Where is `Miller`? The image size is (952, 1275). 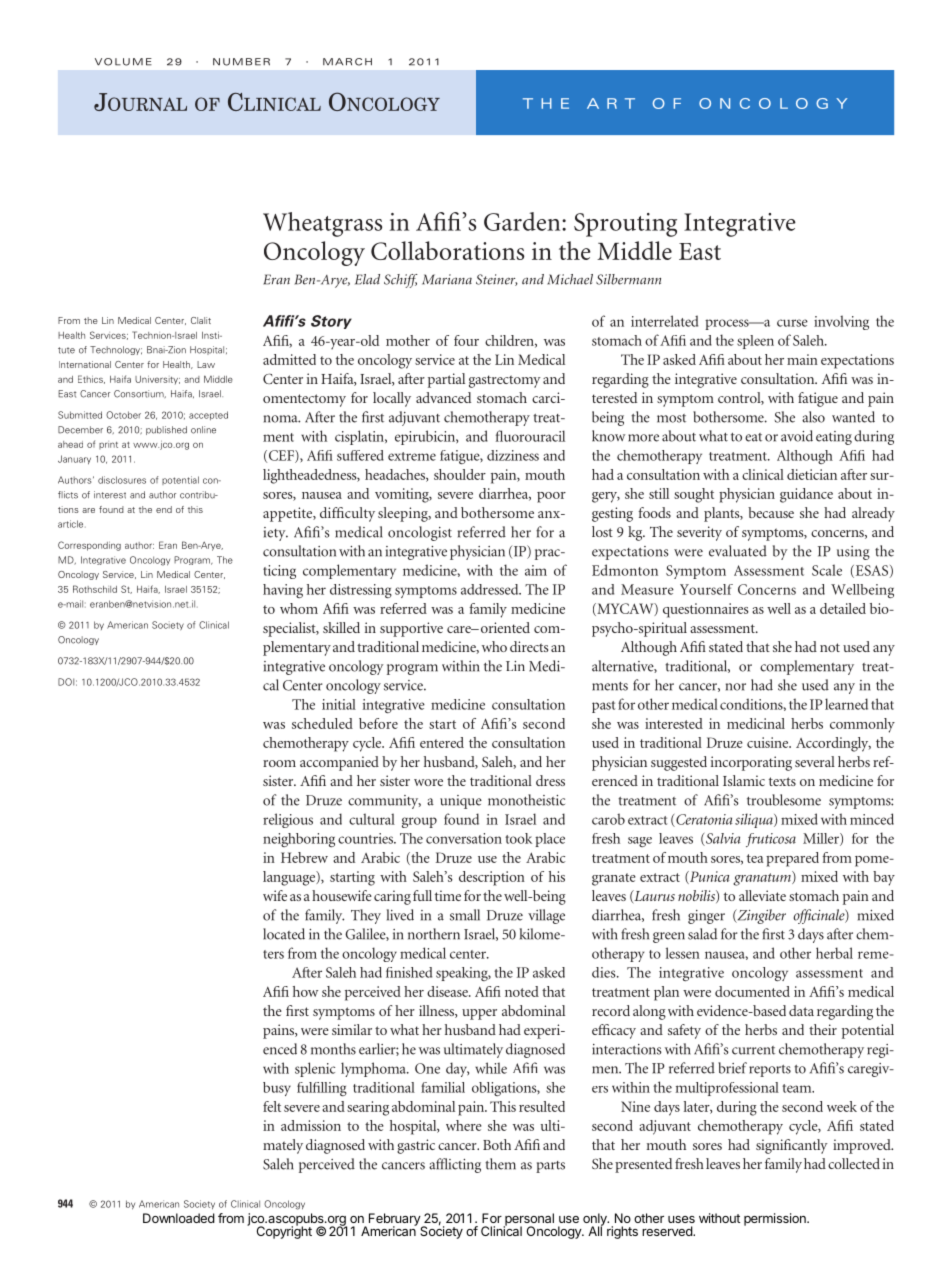
Miller is located at coordinates (822, 839).
